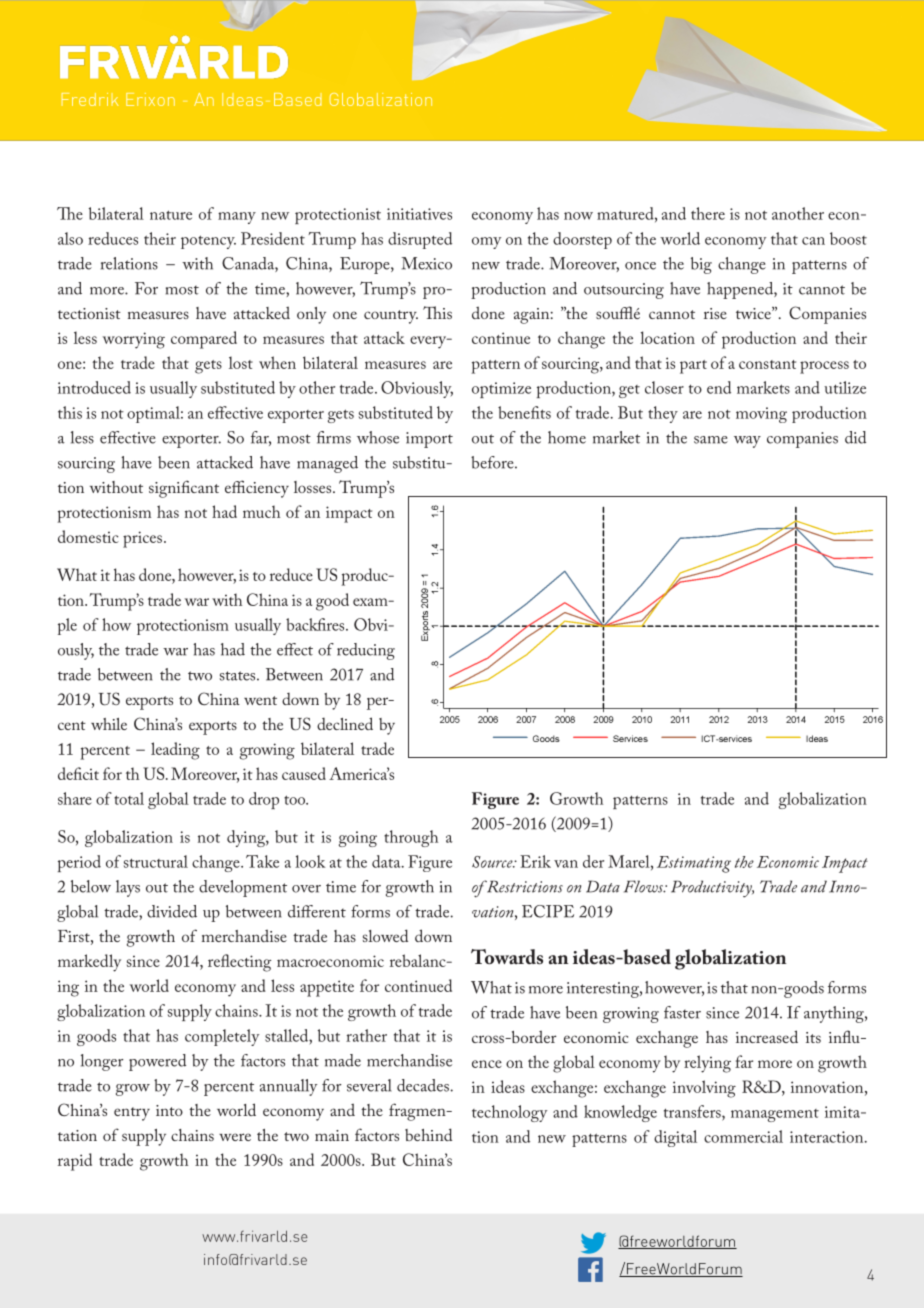  Describe the element at coordinates (419, 214) in the image. I see `initiatives` at that location.
